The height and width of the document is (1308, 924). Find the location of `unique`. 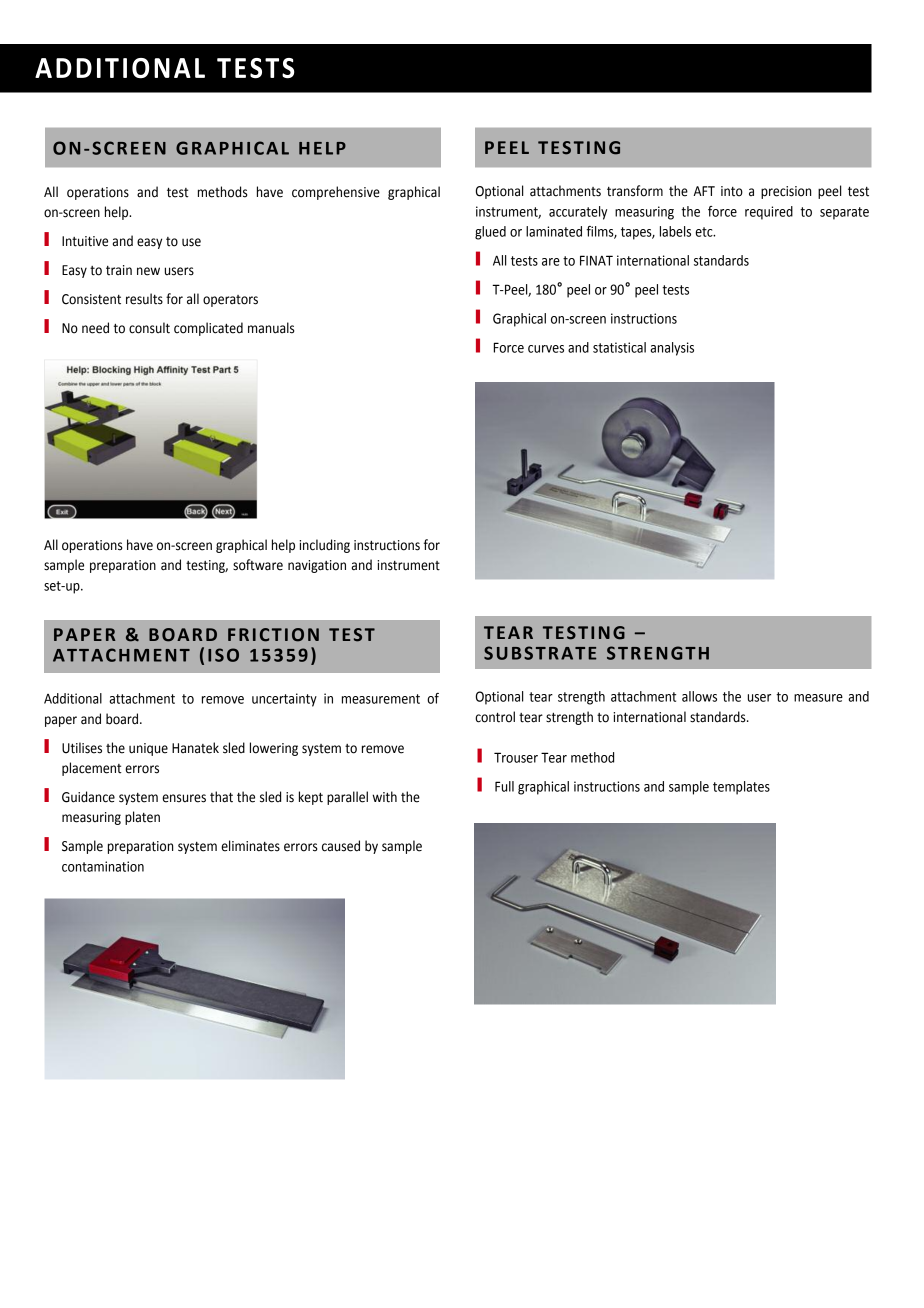

unique is located at coordinates (148, 749).
